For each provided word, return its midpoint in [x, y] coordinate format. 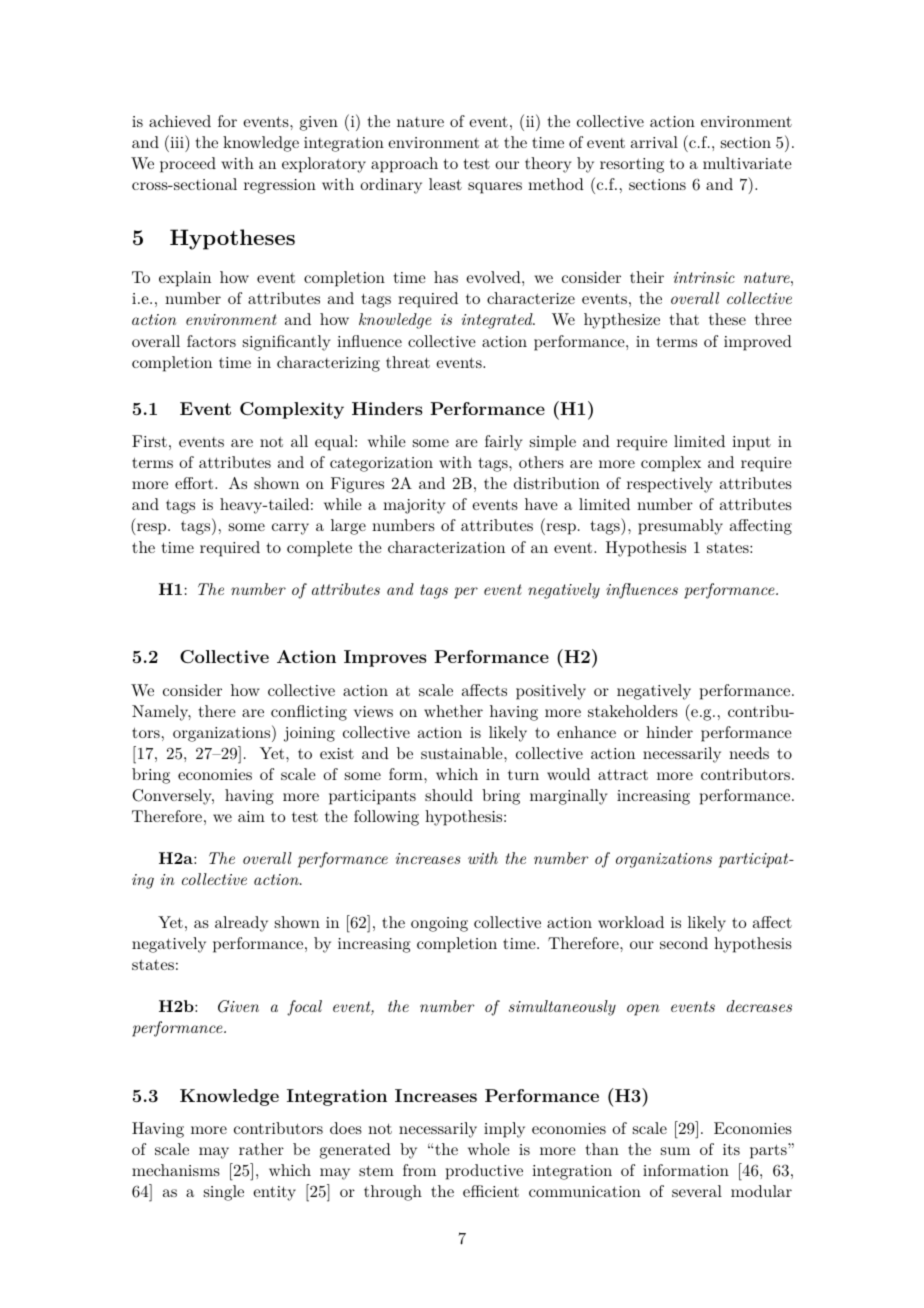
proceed [188, 165]
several [697, 1191]
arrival [654, 142]
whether [453, 711]
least [445, 184]
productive [484, 1172]
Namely [161, 713]
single [224, 1193]
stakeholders [633, 711]
